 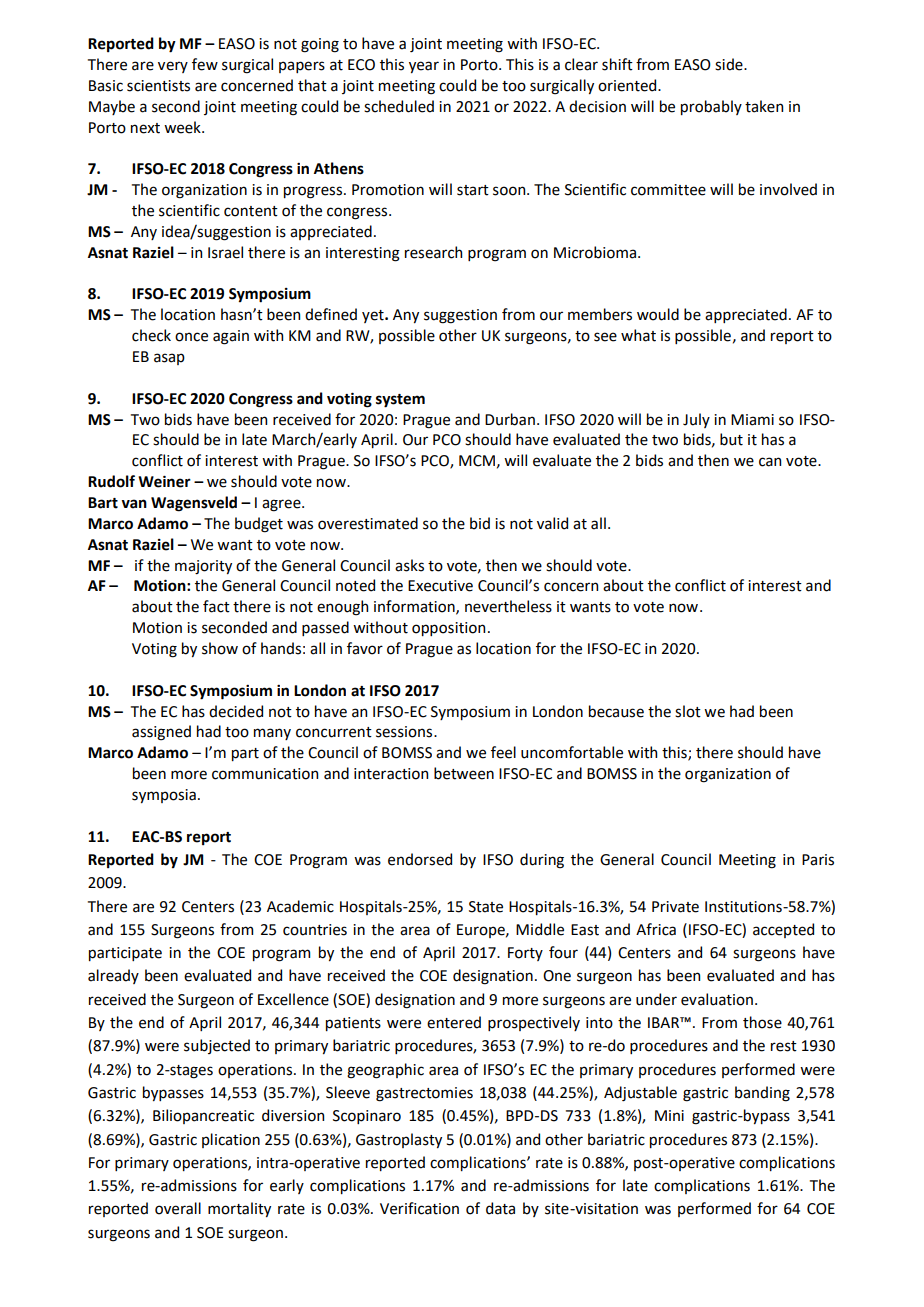 I want to click on data, so click(x=500, y=1208).
